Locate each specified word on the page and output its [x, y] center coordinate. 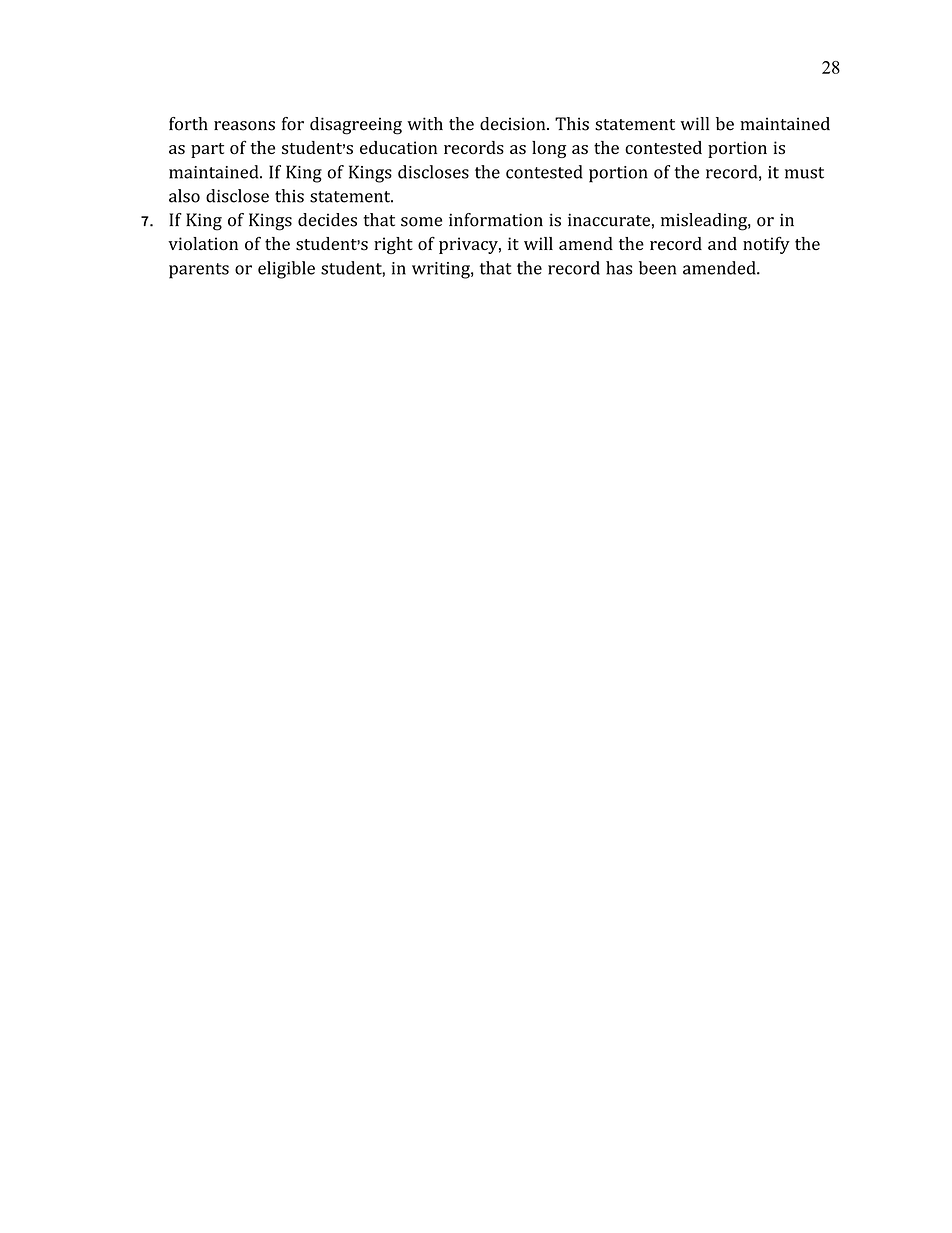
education [398, 148]
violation [203, 244]
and [722, 243]
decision [514, 124]
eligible [286, 270]
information [496, 220]
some [421, 222]
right [393, 245]
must [804, 173]
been [657, 268]
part [207, 150]
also [184, 196]
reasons [244, 126]
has [619, 268]
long [549, 149]
